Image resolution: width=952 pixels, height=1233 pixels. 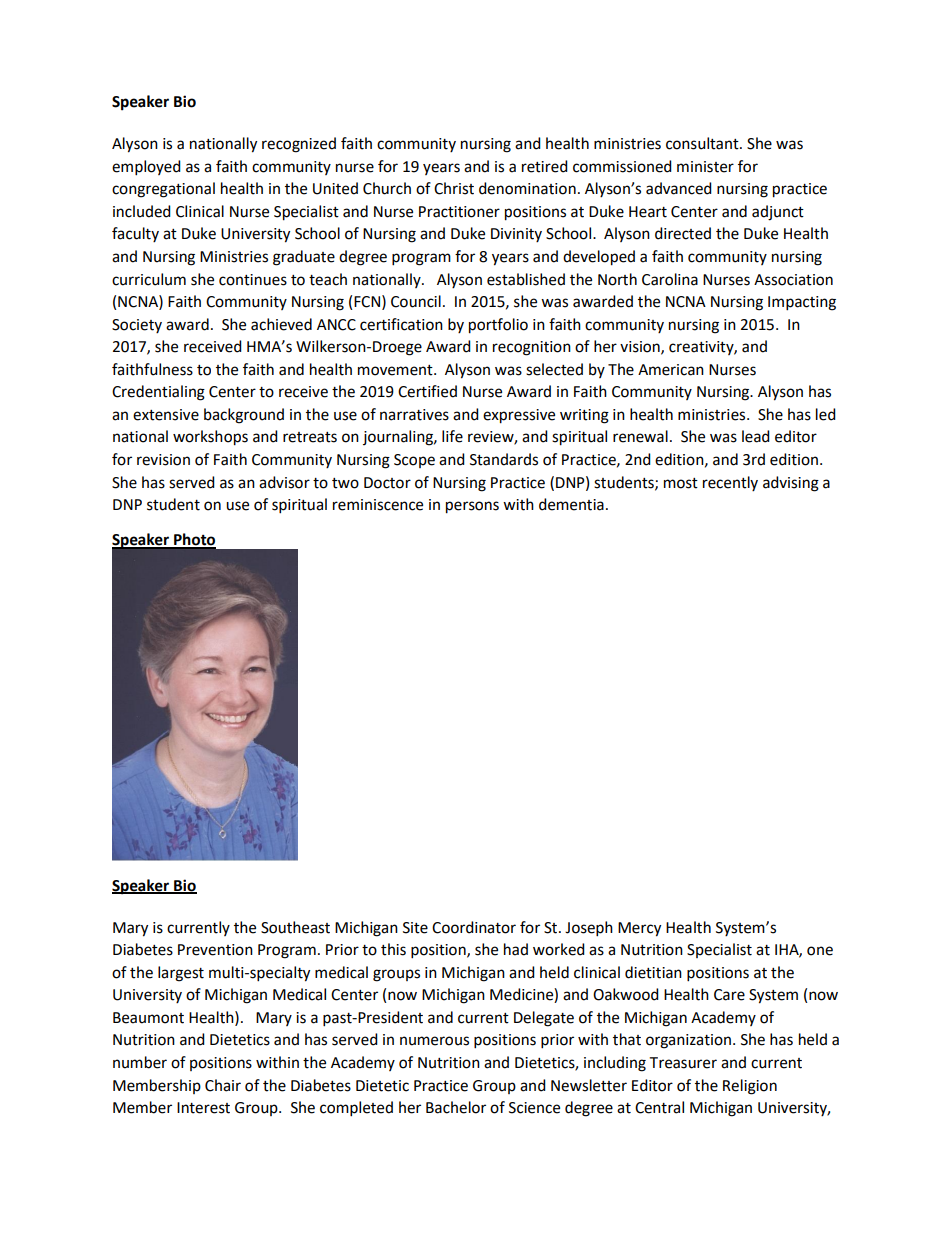 What do you see at coordinates (472, 507) in the screenshot?
I see `persons` at bounding box center [472, 507].
